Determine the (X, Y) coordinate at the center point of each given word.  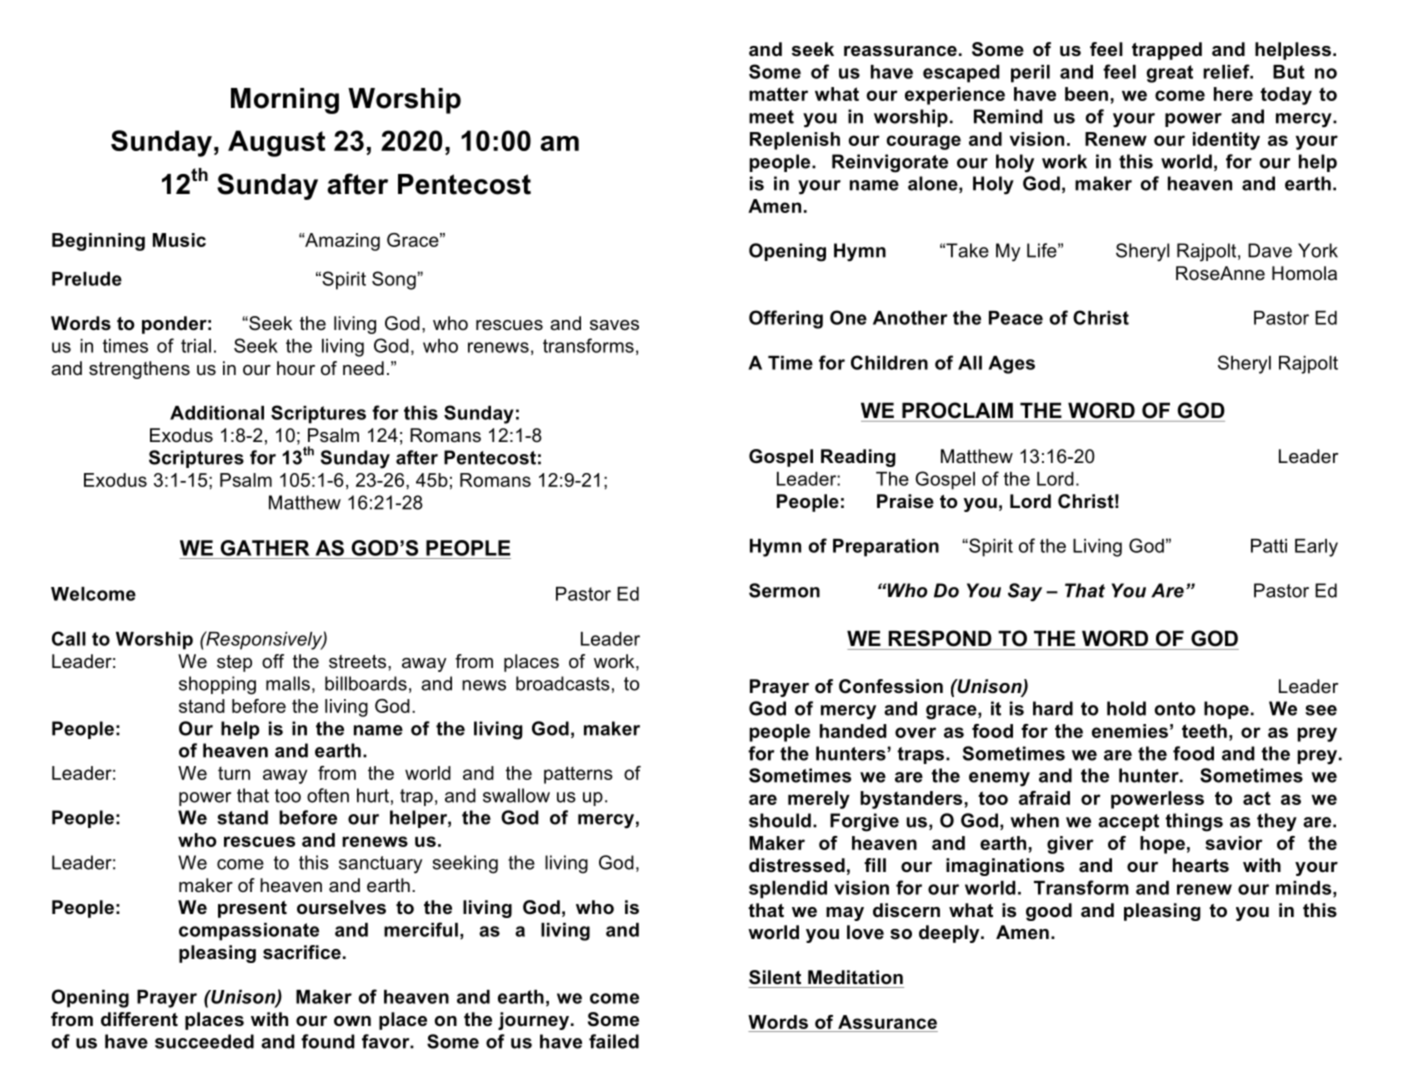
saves (614, 325)
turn (234, 773)
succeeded (204, 1041)
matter (778, 94)
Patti (1269, 546)
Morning (285, 101)
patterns (578, 775)
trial (196, 346)
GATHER (264, 548)
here (1233, 94)
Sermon (784, 590)
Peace (1016, 318)
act (1257, 798)
